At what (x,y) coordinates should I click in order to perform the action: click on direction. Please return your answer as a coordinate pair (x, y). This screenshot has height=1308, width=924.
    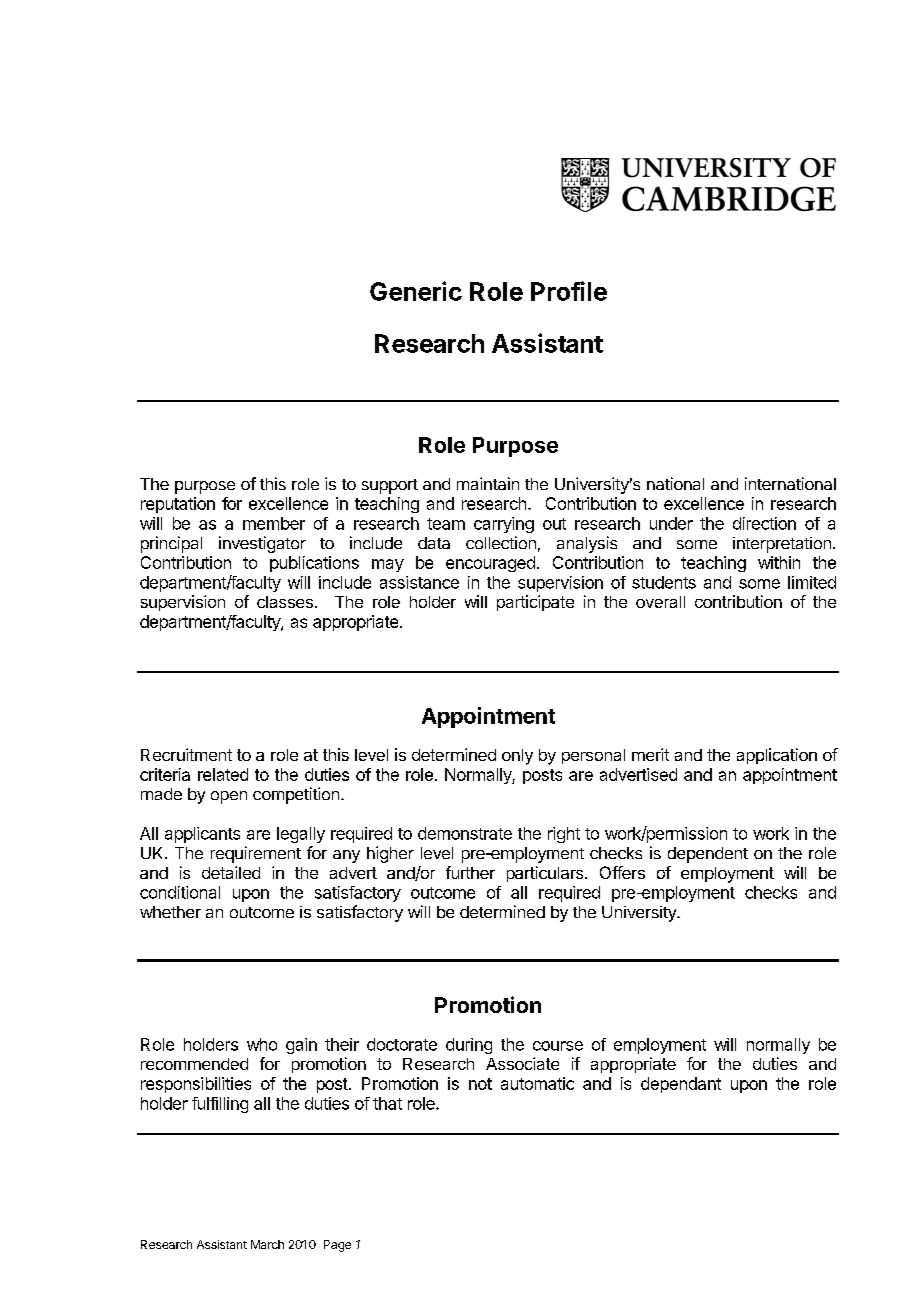
    Looking at the image, I should click on (764, 523).
